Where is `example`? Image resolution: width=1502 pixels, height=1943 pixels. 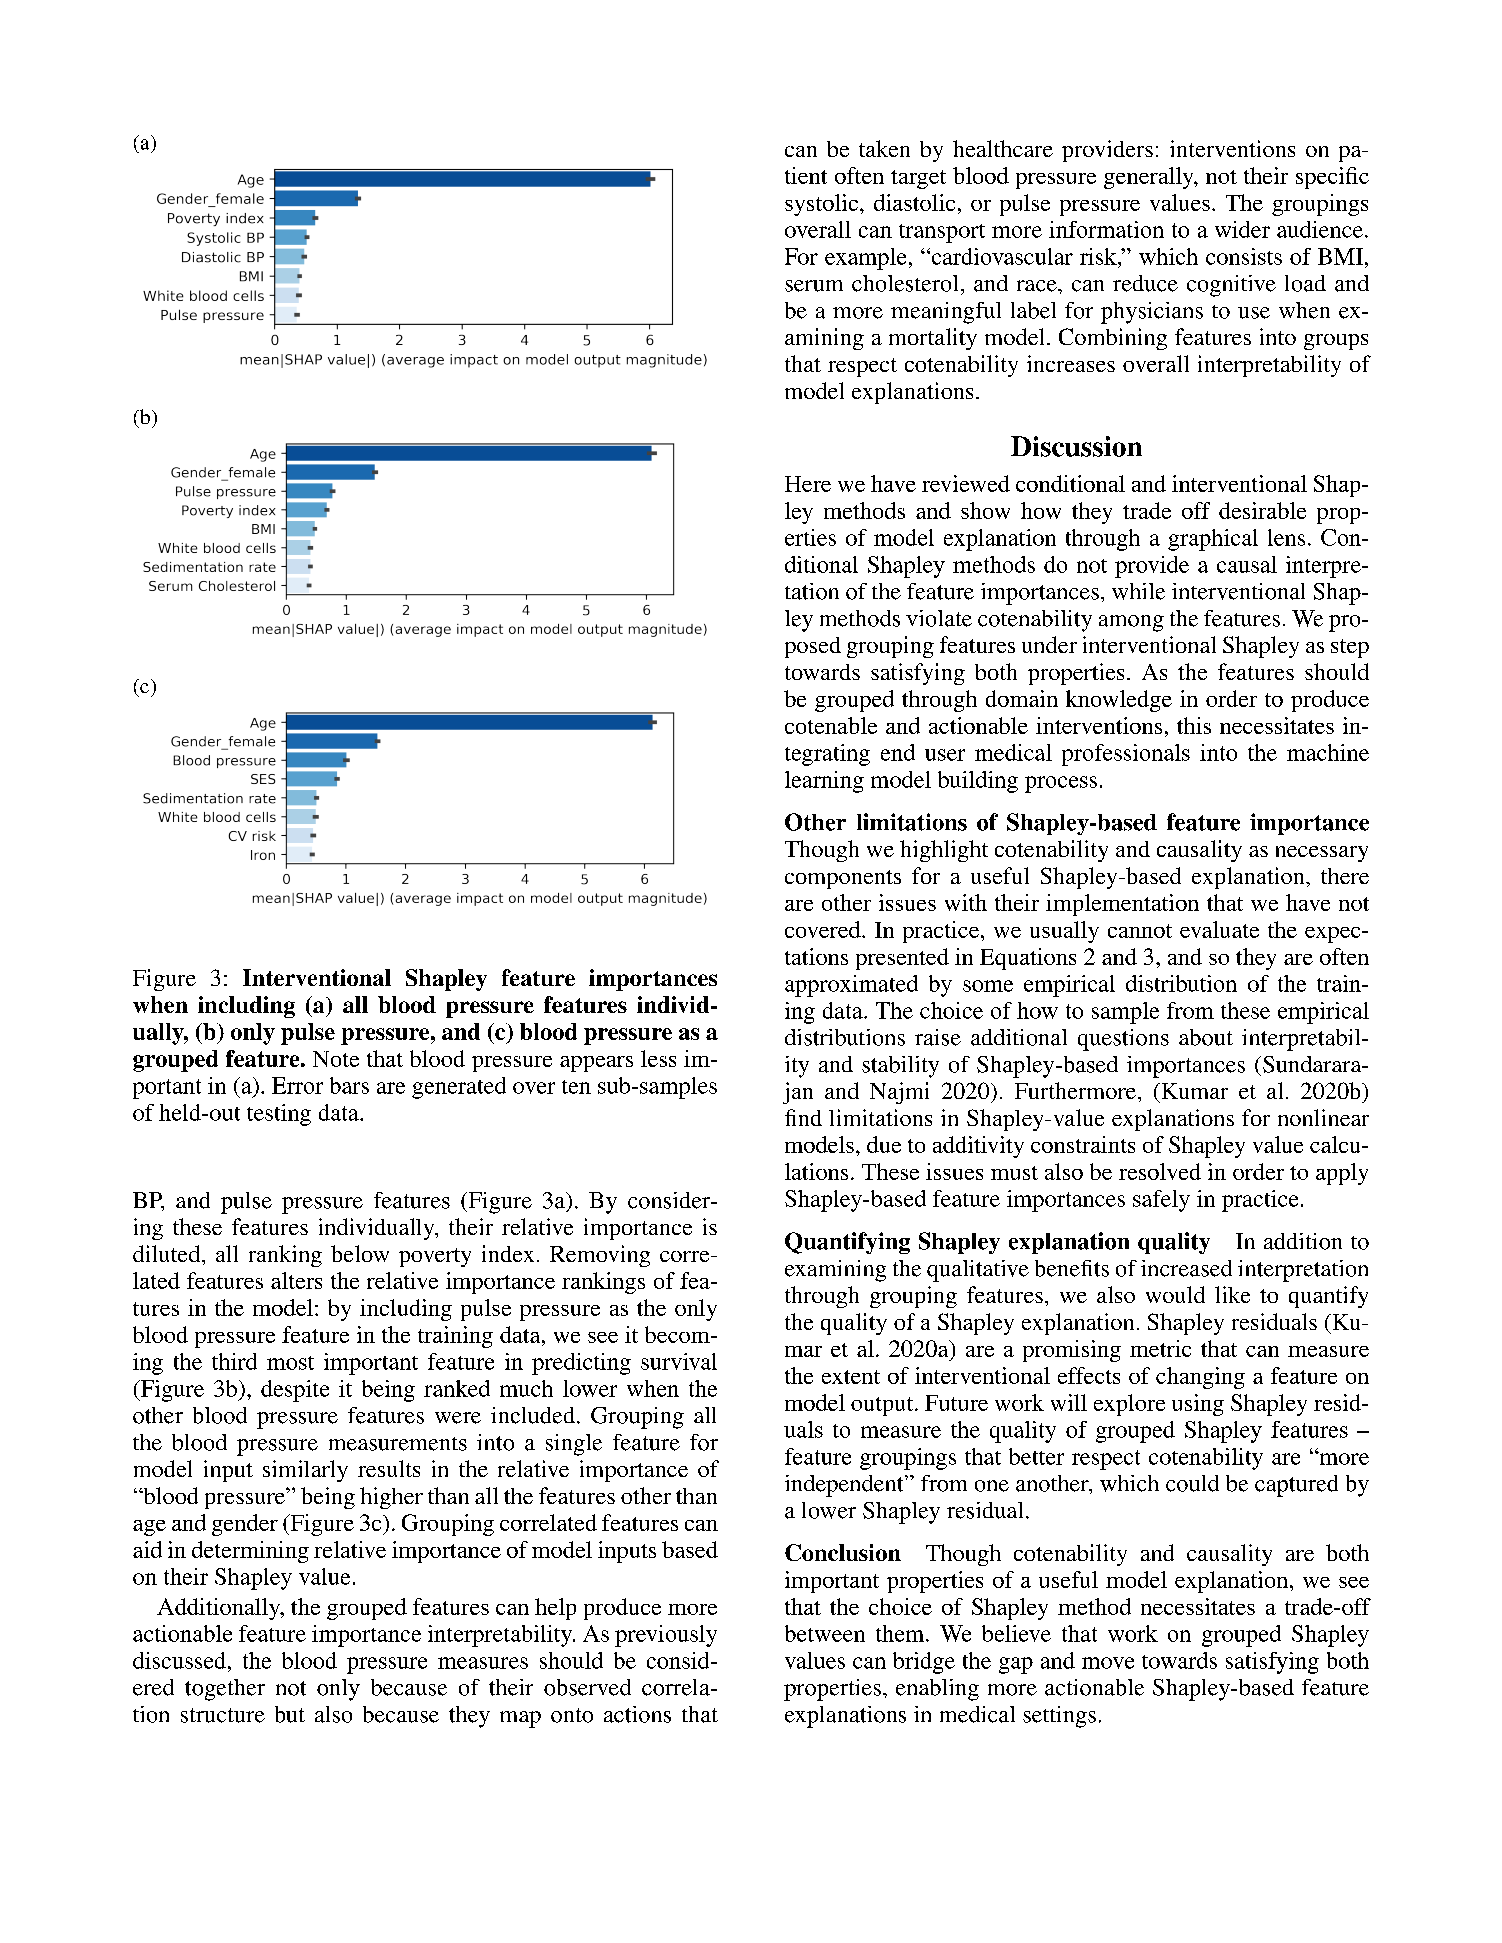 example is located at coordinates (865, 259).
